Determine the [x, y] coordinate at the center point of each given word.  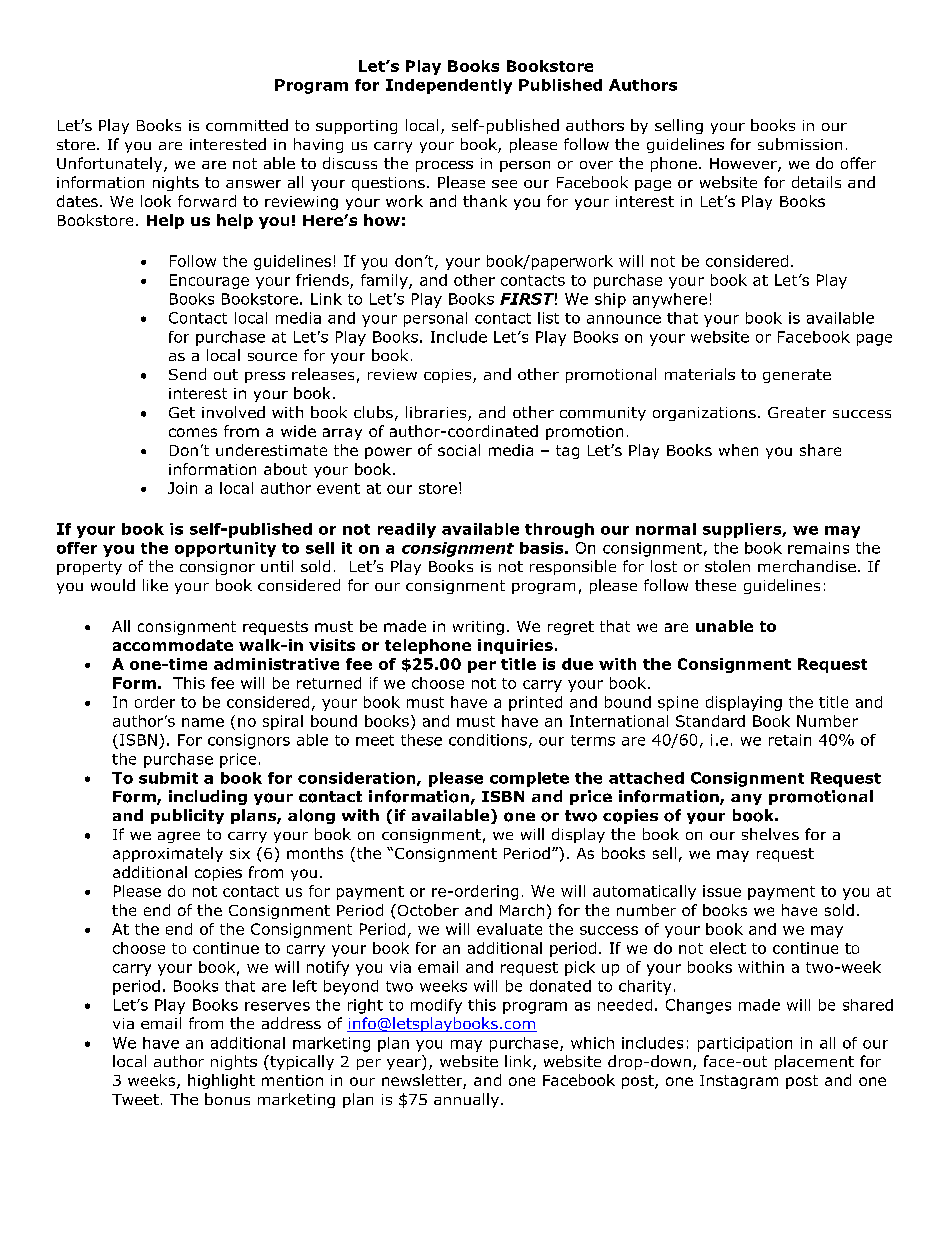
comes [193, 432]
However [744, 165]
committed [247, 125]
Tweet [135, 1099]
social [459, 450]
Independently [449, 86]
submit [168, 778]
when [738, 450]
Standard [710, 721]
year [405, 1064]
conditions [488, 740]
